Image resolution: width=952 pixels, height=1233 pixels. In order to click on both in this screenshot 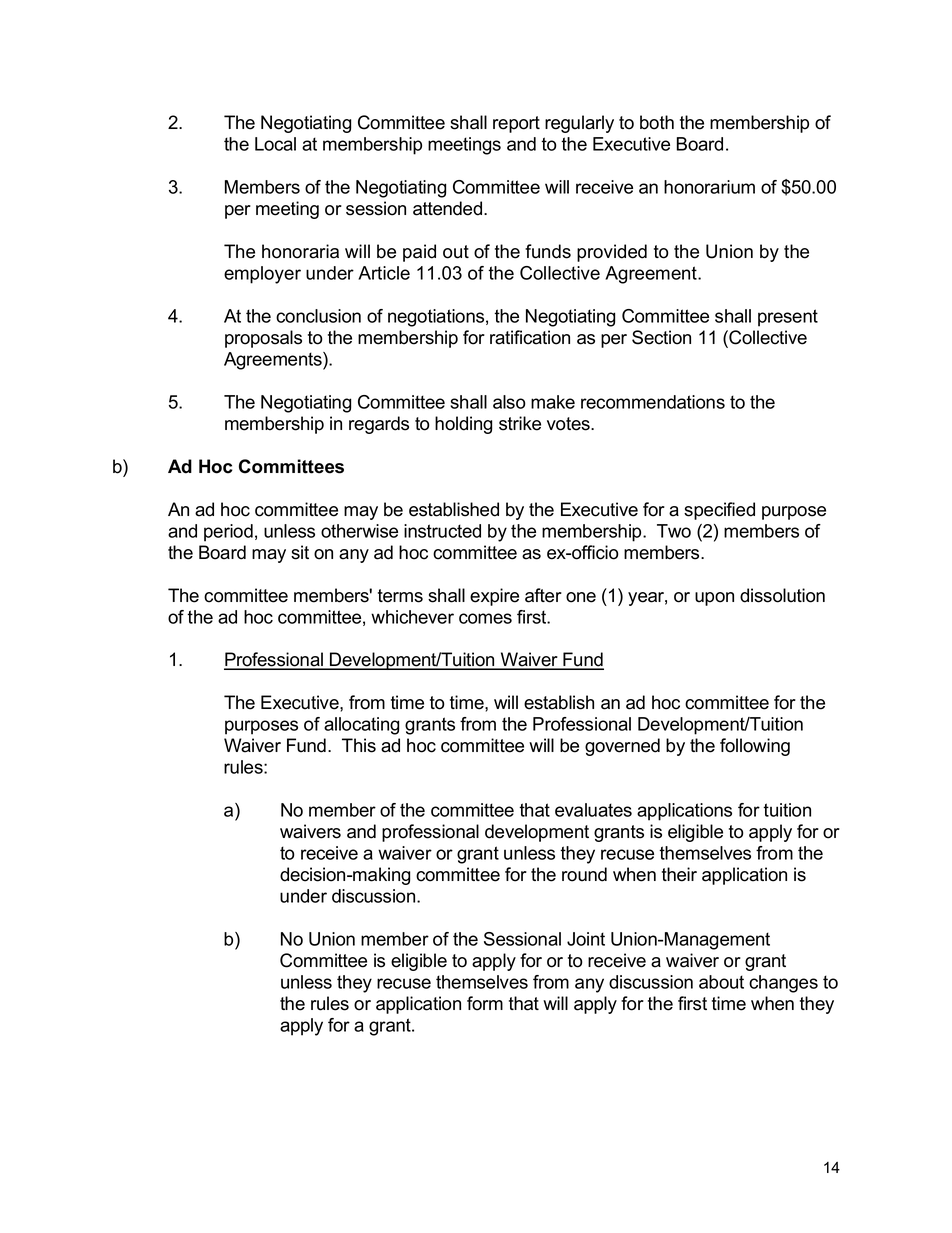, I will do `click(657, 122)`.
